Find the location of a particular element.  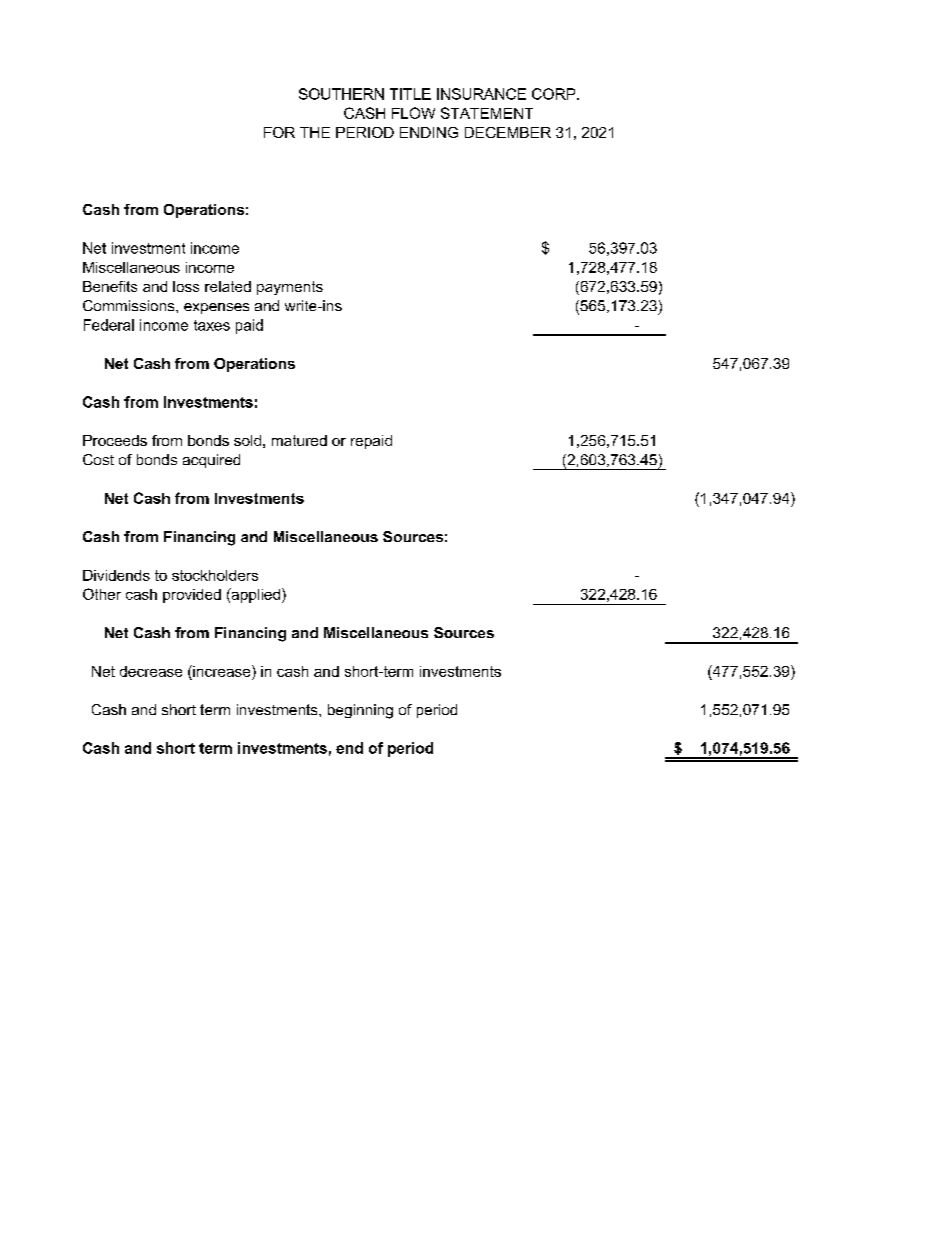

FOR is located at coordinates (279, 132).
